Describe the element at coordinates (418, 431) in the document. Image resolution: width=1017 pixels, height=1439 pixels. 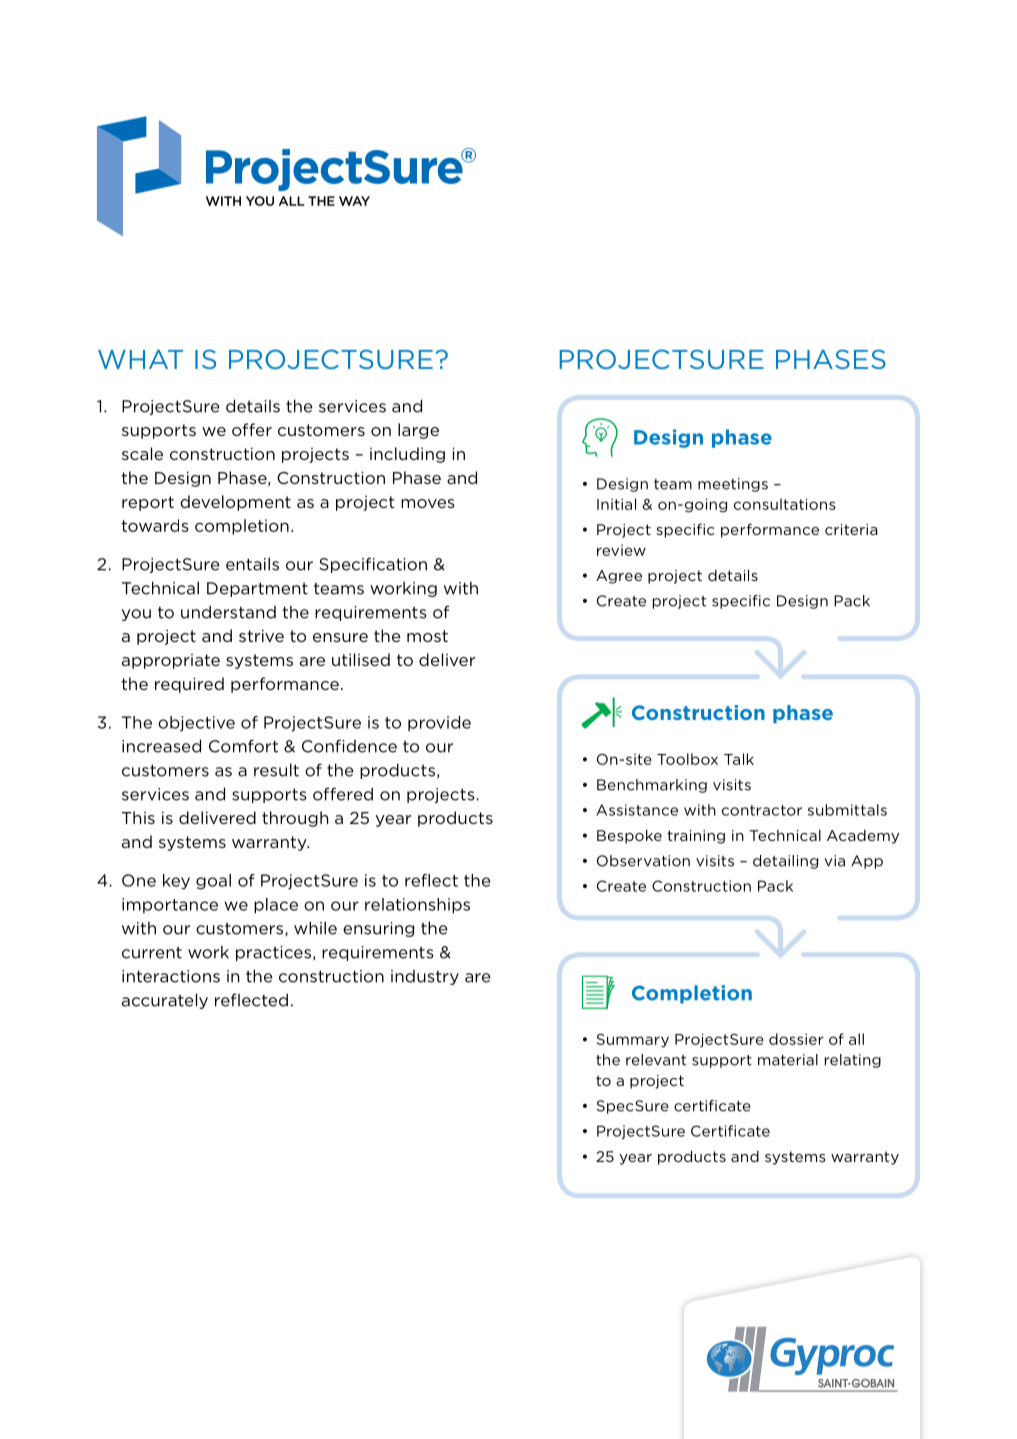
I see `large` at that location.
